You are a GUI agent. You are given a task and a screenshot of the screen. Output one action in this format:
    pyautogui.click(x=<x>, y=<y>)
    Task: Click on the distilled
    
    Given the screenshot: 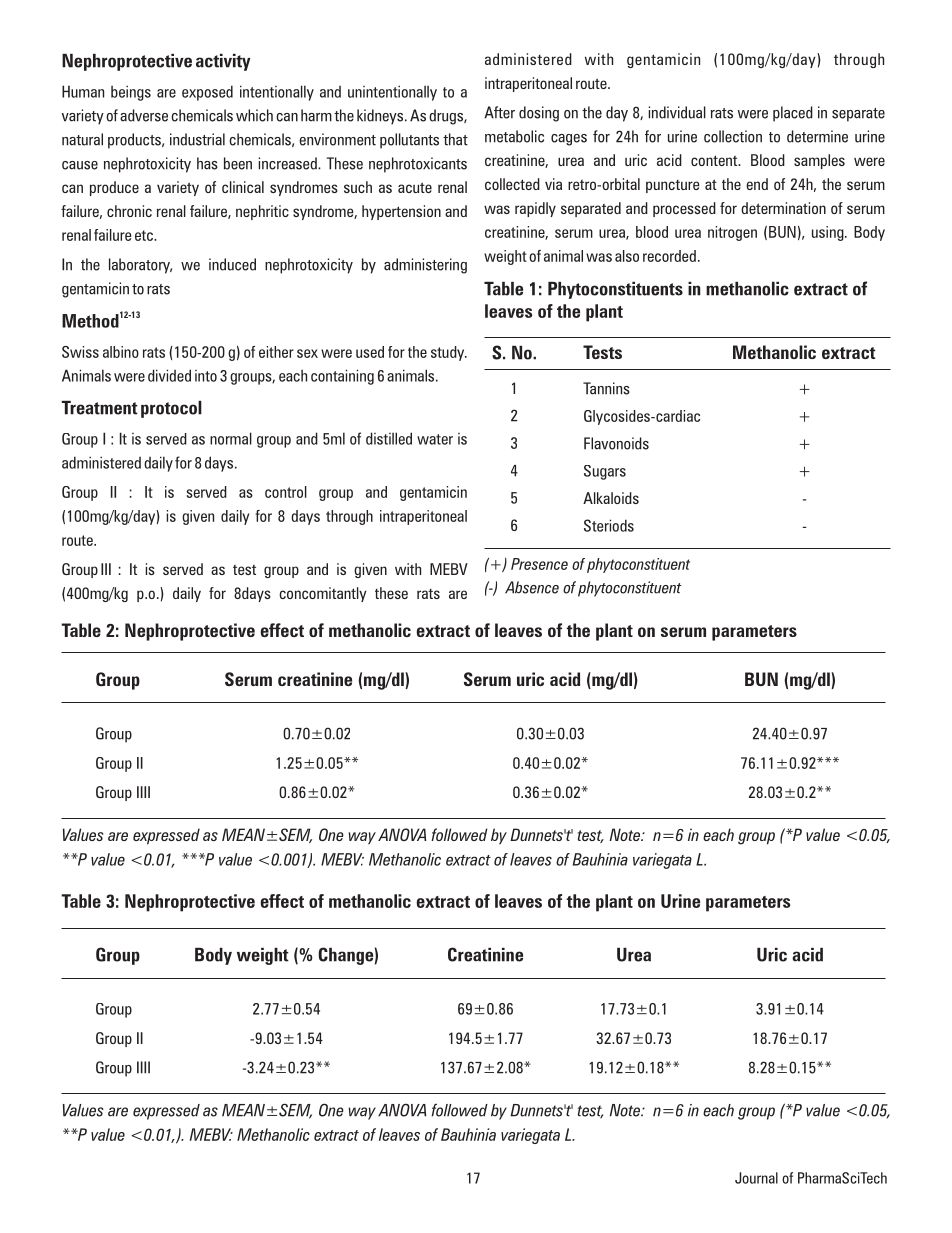 What is the action you would take?
    pyautogui.click(x=389, y=438)
